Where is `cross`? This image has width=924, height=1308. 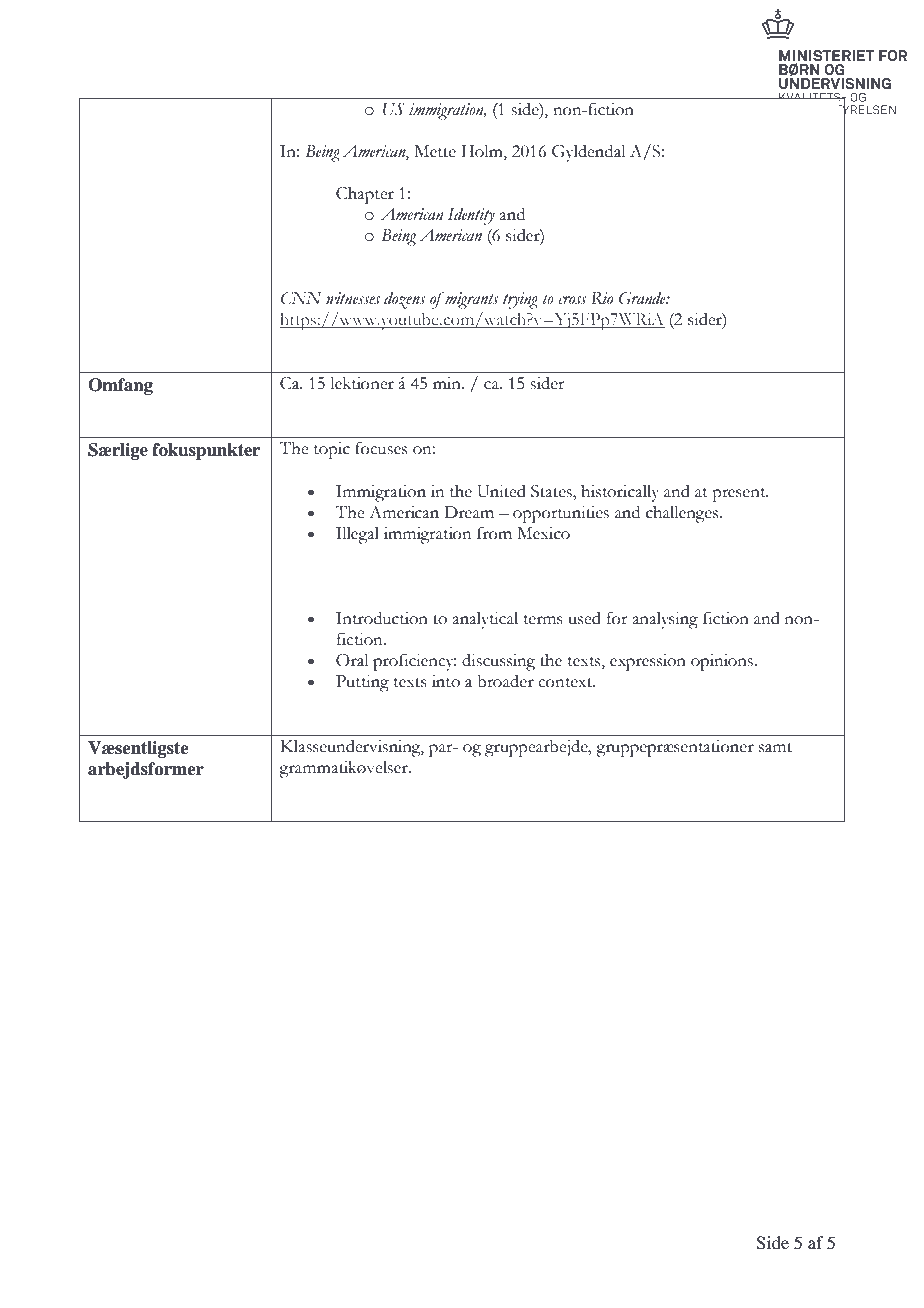 cross is located at coordinates (573, 300).
